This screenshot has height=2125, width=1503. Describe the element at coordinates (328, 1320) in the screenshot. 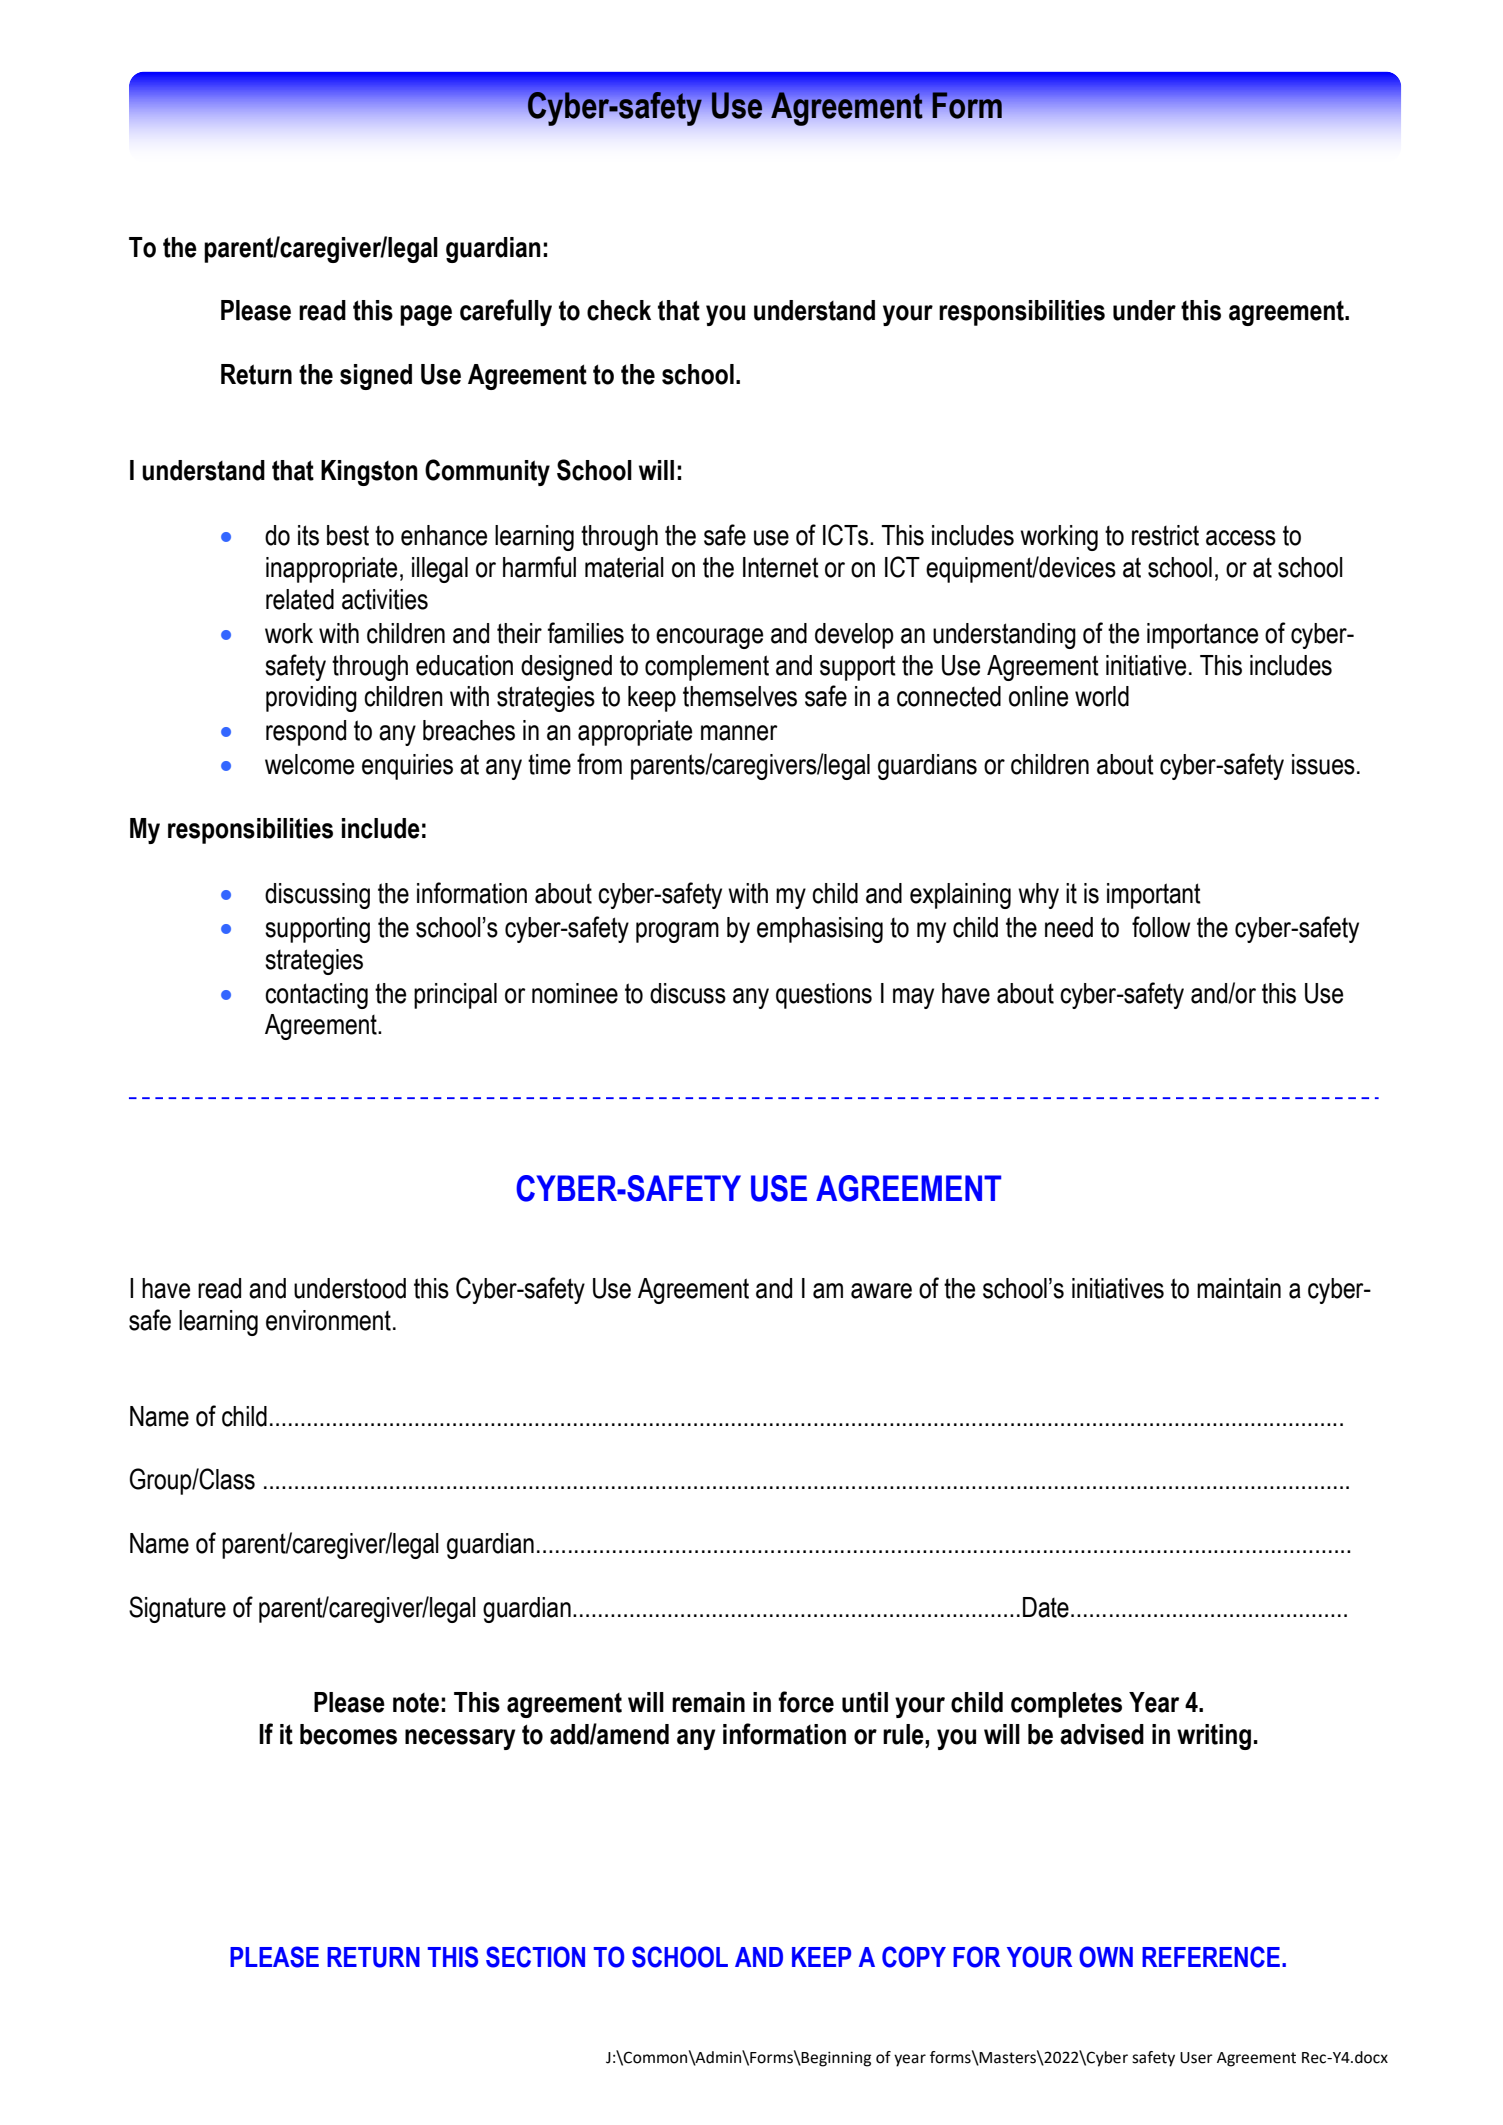

I see `environment` at that location.
